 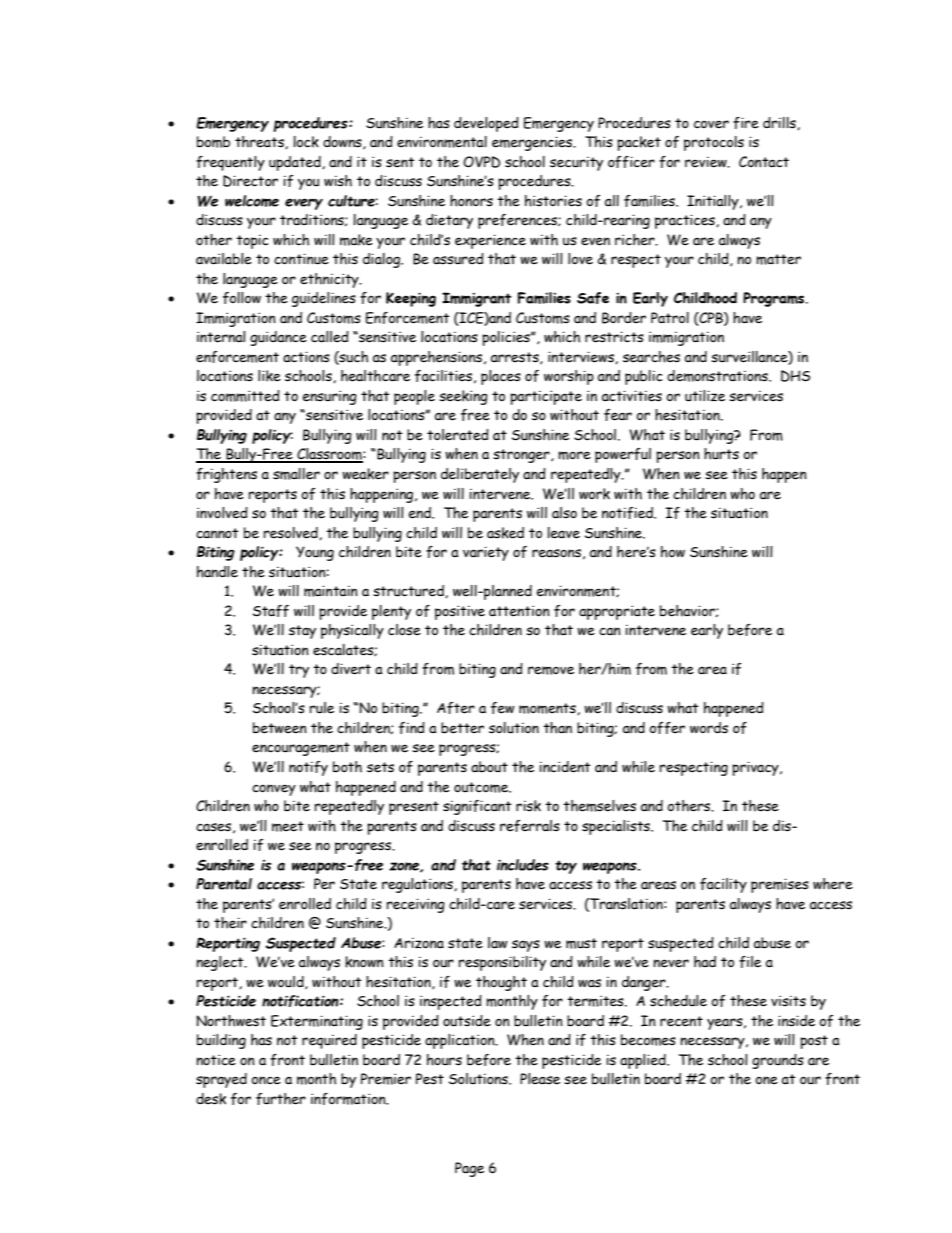 What do you see at coordinates (296, 163) in the screenshot?
I see `updated` at bounding box center [296, 163].
